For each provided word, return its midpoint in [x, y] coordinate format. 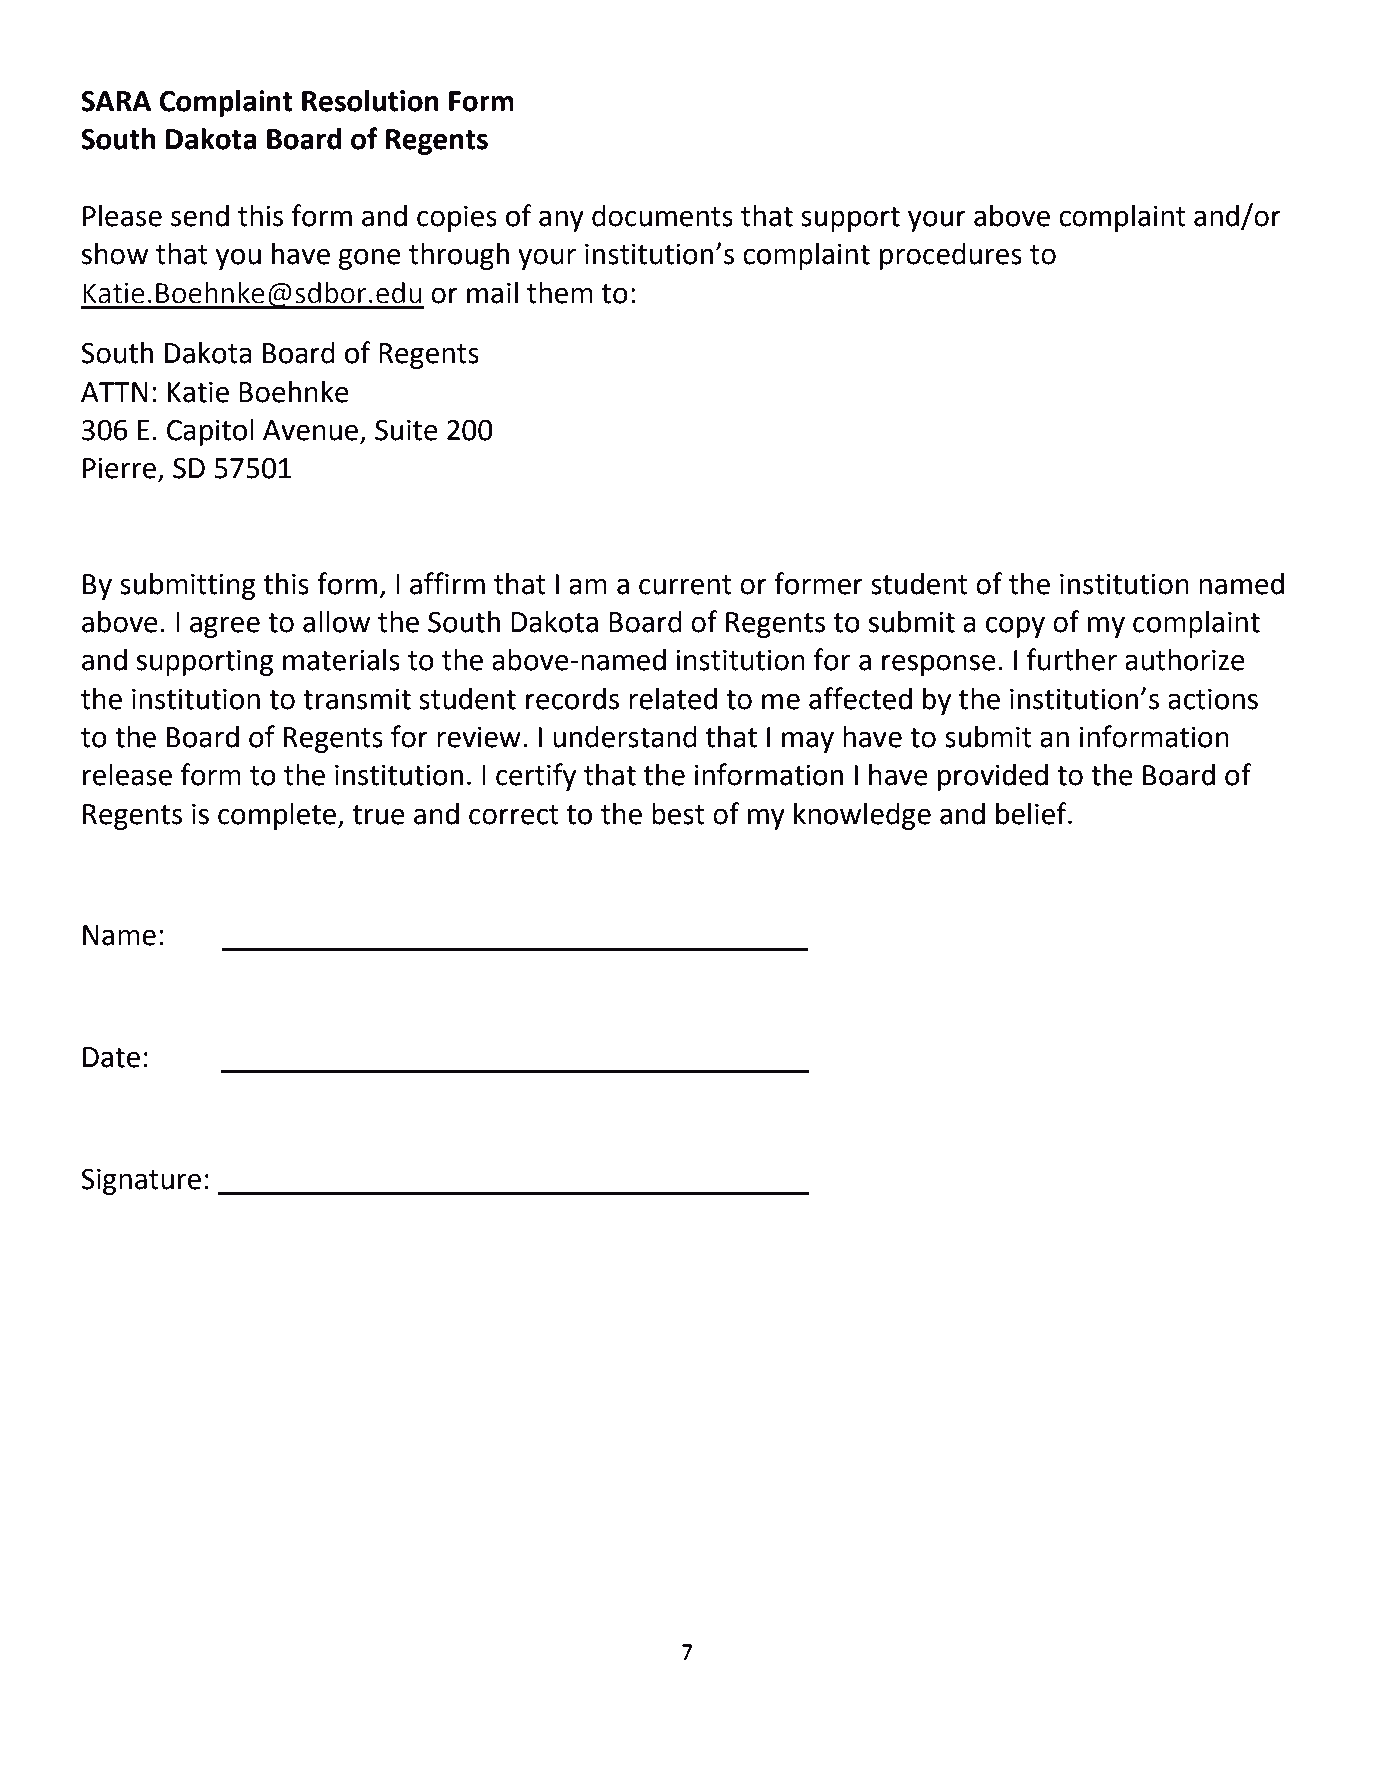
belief [1032, 813]
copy [1015, 627]
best [678, 814]
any [561, 221]
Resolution [370, 101]
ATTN [114, 392]
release [127, 775]
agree [225, 627]
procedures [951, 256]
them [560, 293]
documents [662, 216]
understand [625, 737]
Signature [141, 1182]
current [685, 585]
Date [111, 1057]
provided [993, 777]
